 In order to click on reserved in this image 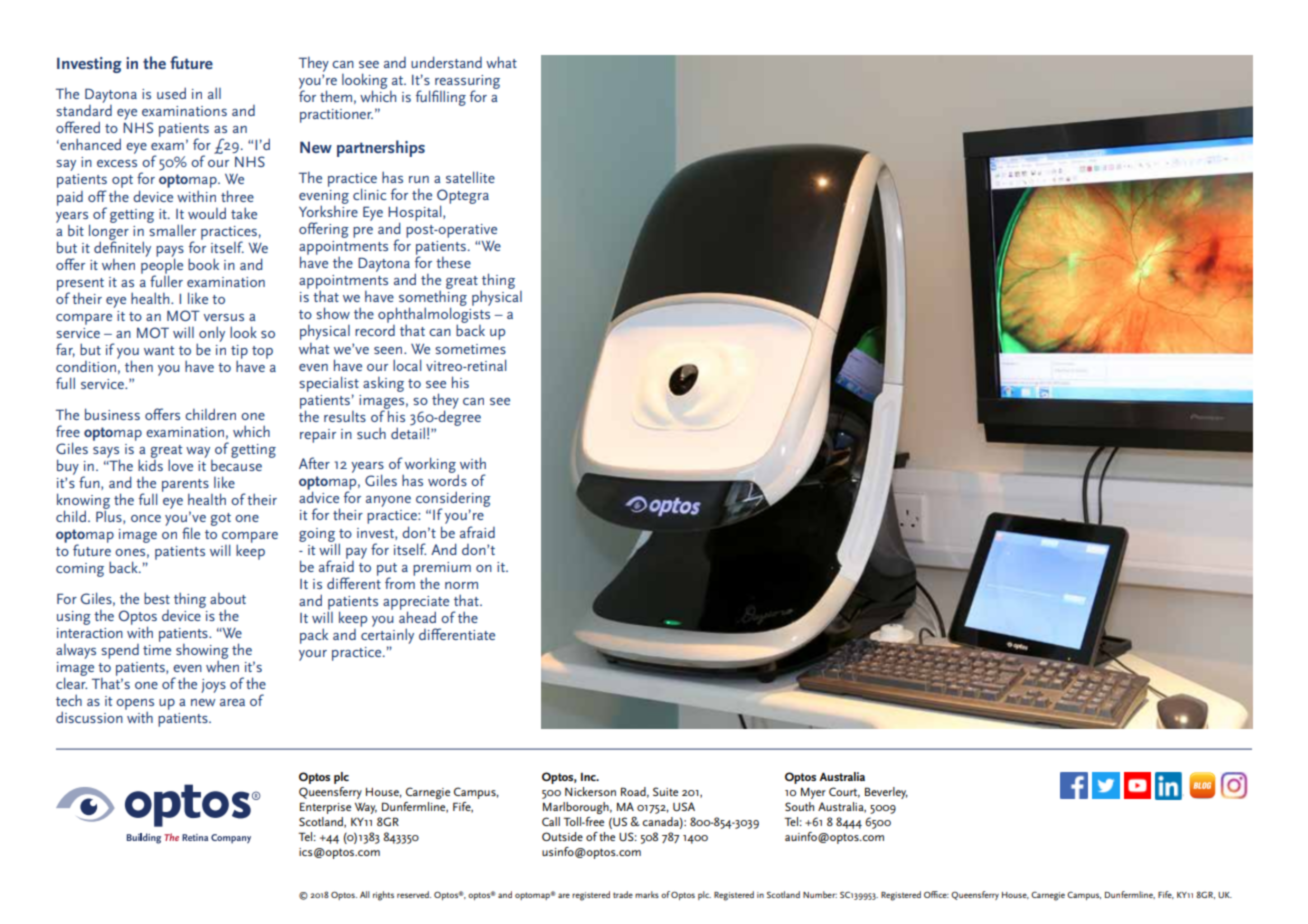, I will do `click(414, 894)`.
